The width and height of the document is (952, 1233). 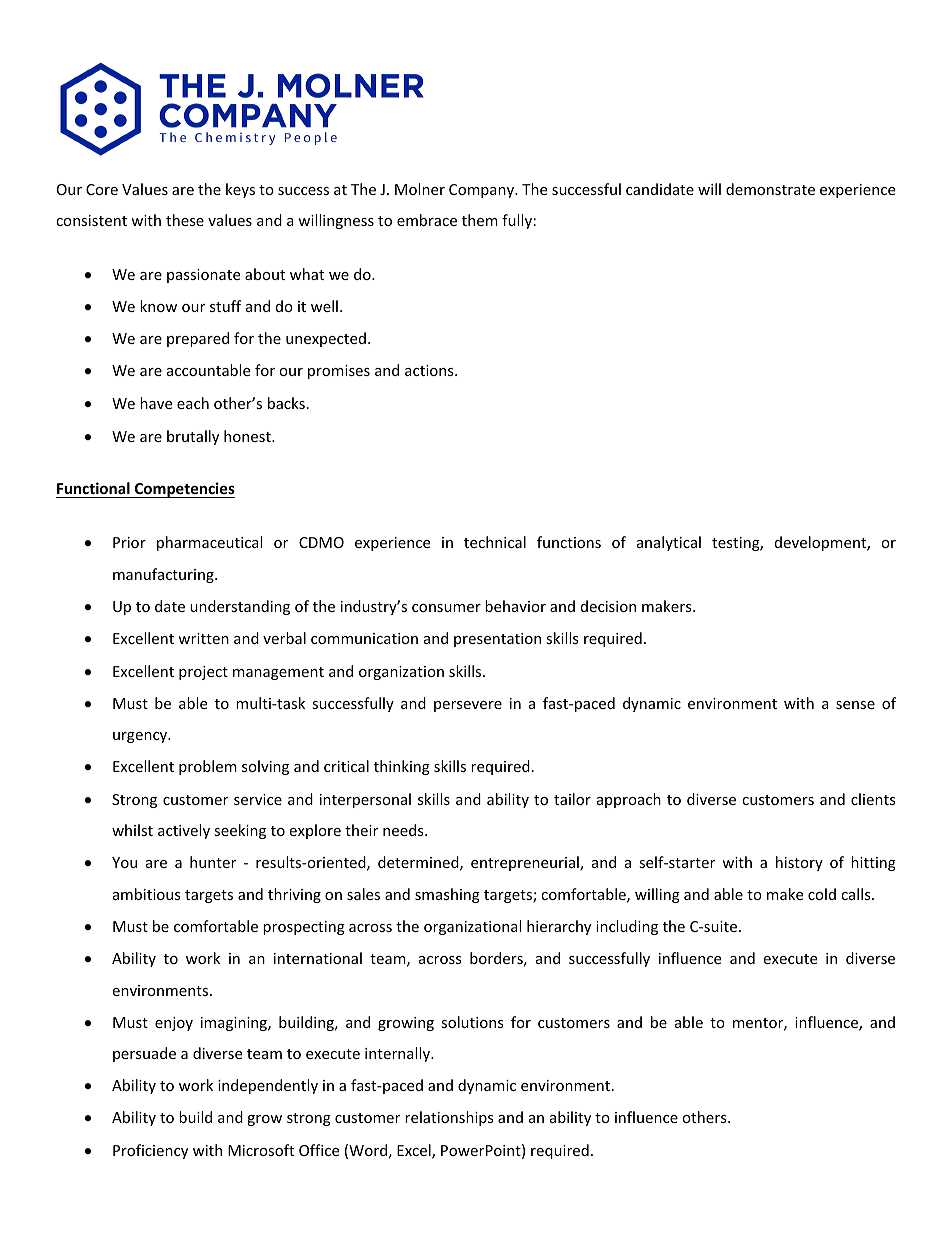 What do you see at coordinates (472, 1022) in the document?
I see `solutions` at bounding box center [472, 1022].
